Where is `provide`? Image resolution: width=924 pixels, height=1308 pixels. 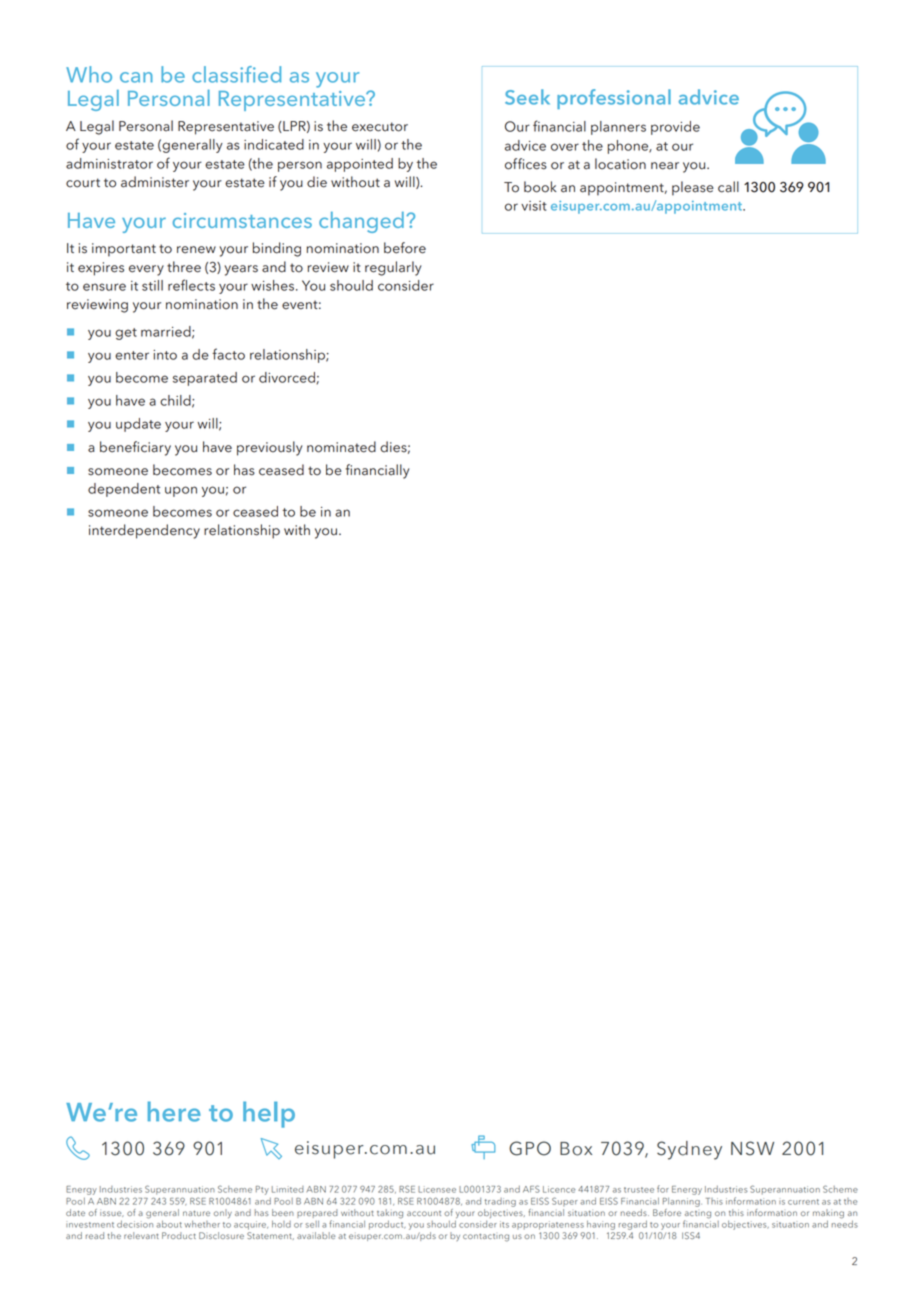 provide is located at coordinates (675, 128).
